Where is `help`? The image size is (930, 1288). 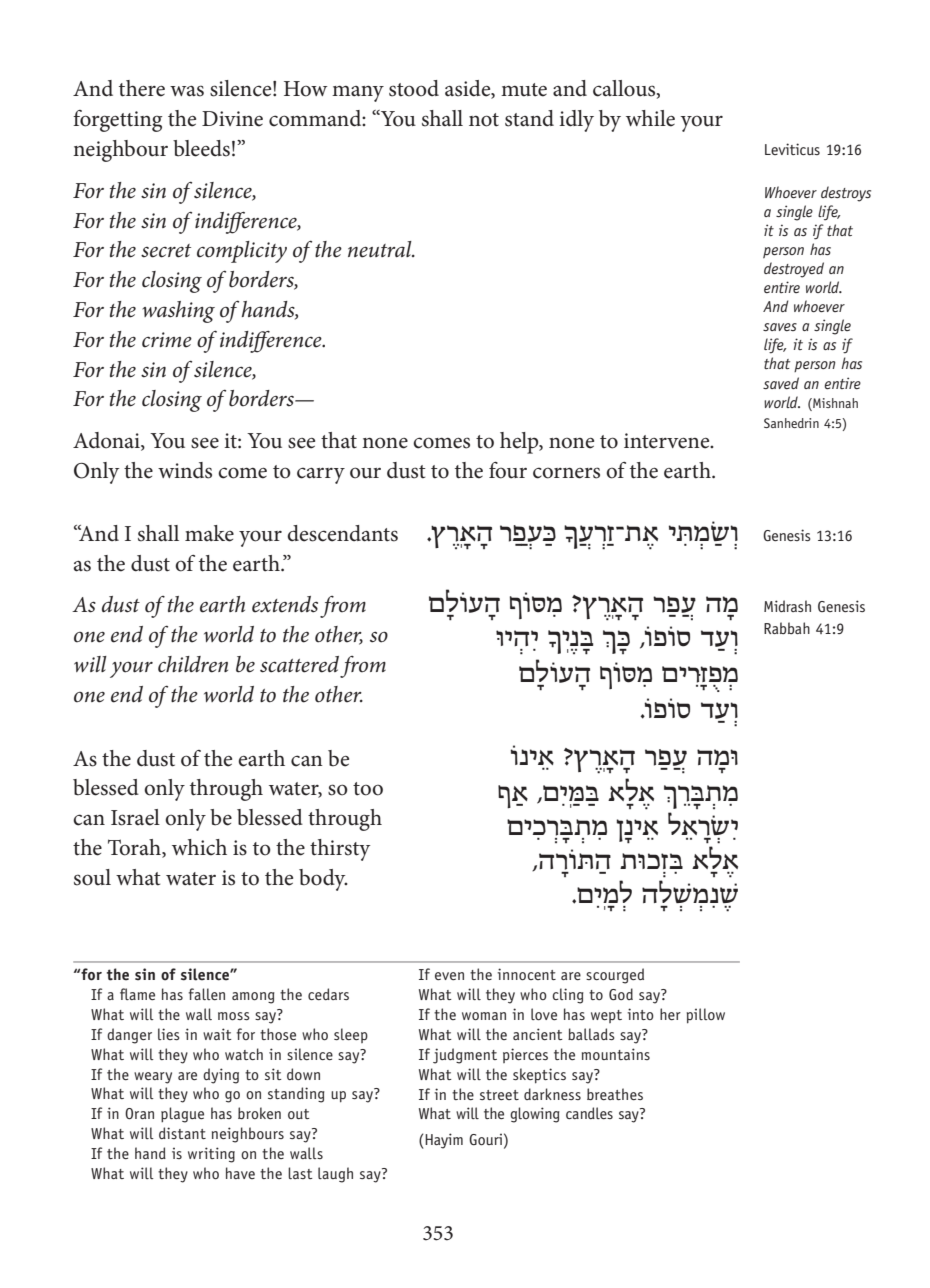
help is located at coordinates (520, 443).
